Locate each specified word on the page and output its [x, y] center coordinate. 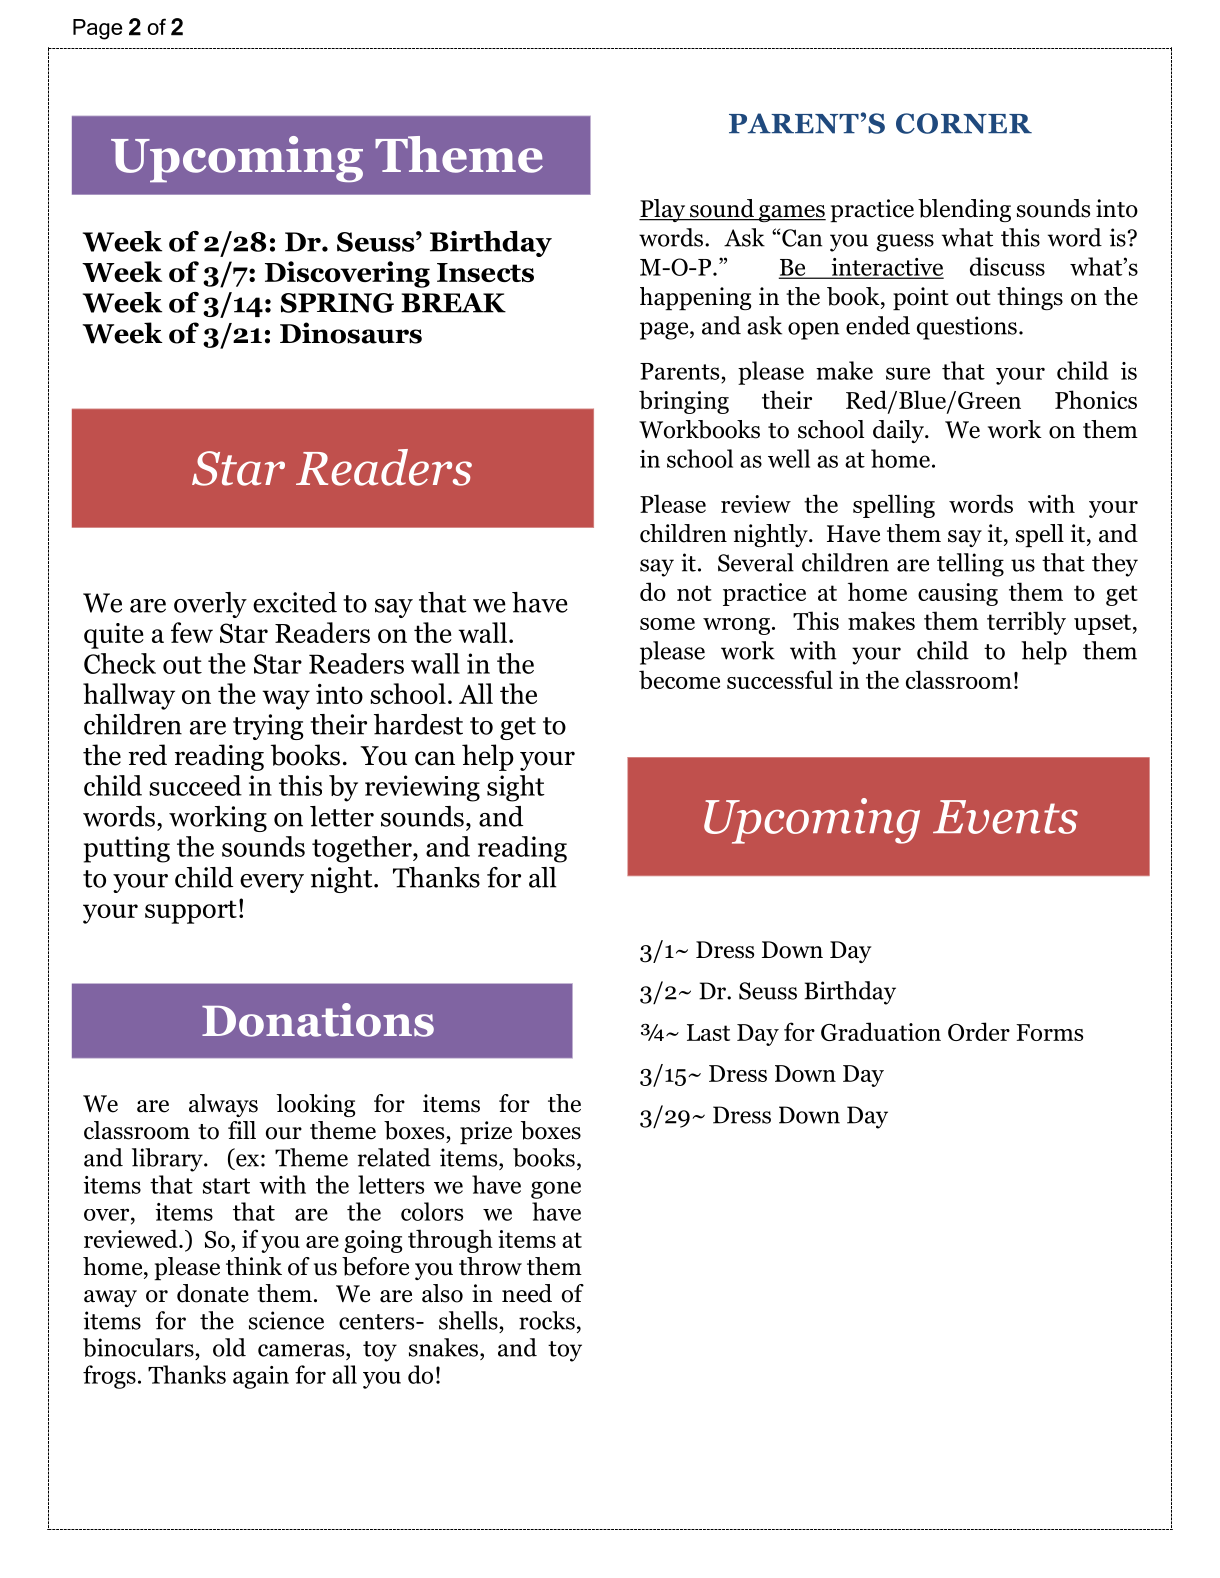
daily [899, 431]
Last [708, 1032]
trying [268, 727]
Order [979, 1031]
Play [663, 210]
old [229, 1347]
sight [516, 788]
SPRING [337, 303]
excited [295, 602]
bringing [684, 402]
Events [1005, 817]
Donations [318, 1020]
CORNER [964, 123]
